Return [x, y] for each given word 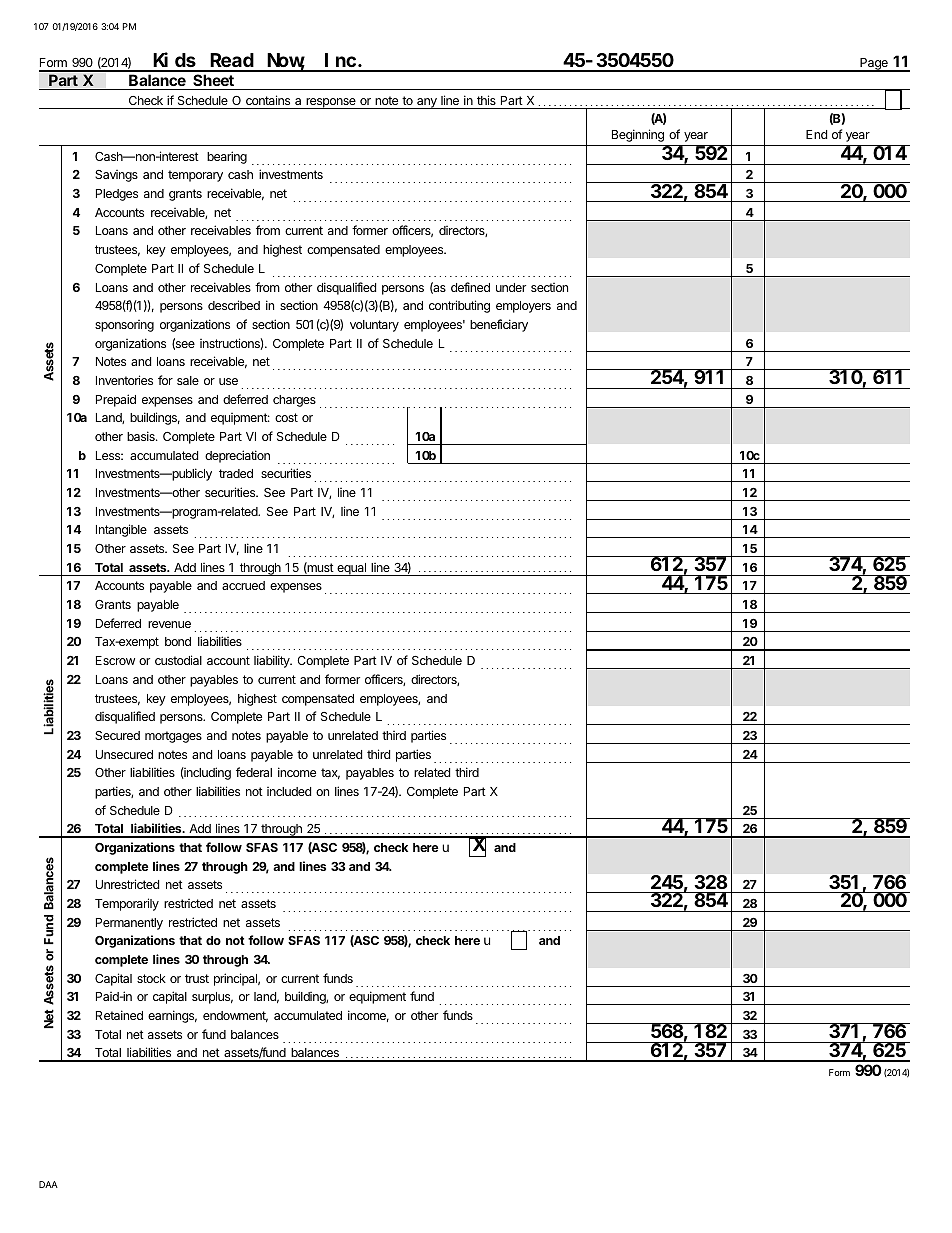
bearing [227, 157]
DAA [48, 1184]
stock [151, 978]
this [486, 100]
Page [874, 65]
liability [273, 661]
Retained [119, 1015]
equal [352, 569]
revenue [169, 624]
